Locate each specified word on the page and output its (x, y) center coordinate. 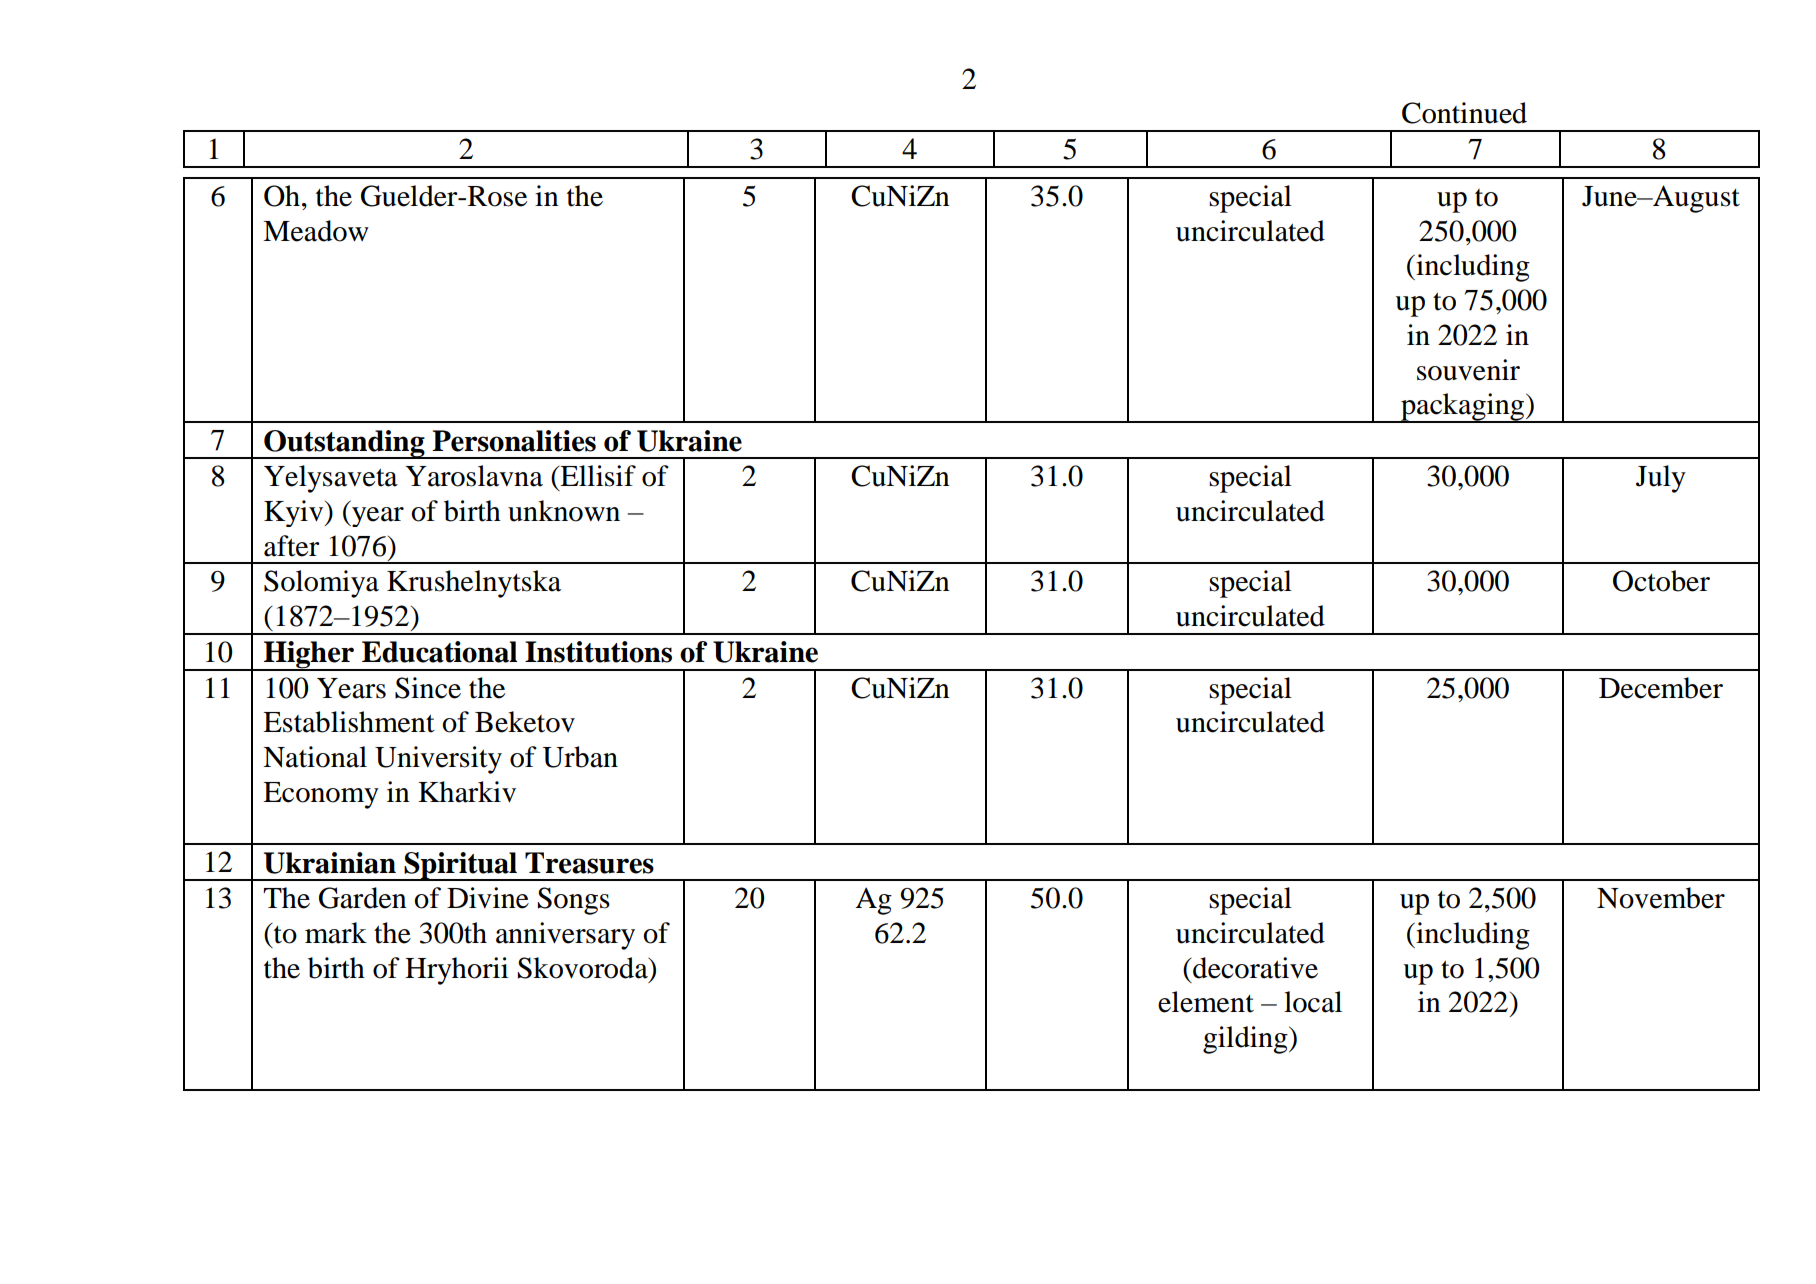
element (1206, 1002)
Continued (1464, 113)
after (292, 546)
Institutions (598, 652)
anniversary (565, 936)
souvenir (1468, 370)
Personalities (514, 441)
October (1661, 581)
